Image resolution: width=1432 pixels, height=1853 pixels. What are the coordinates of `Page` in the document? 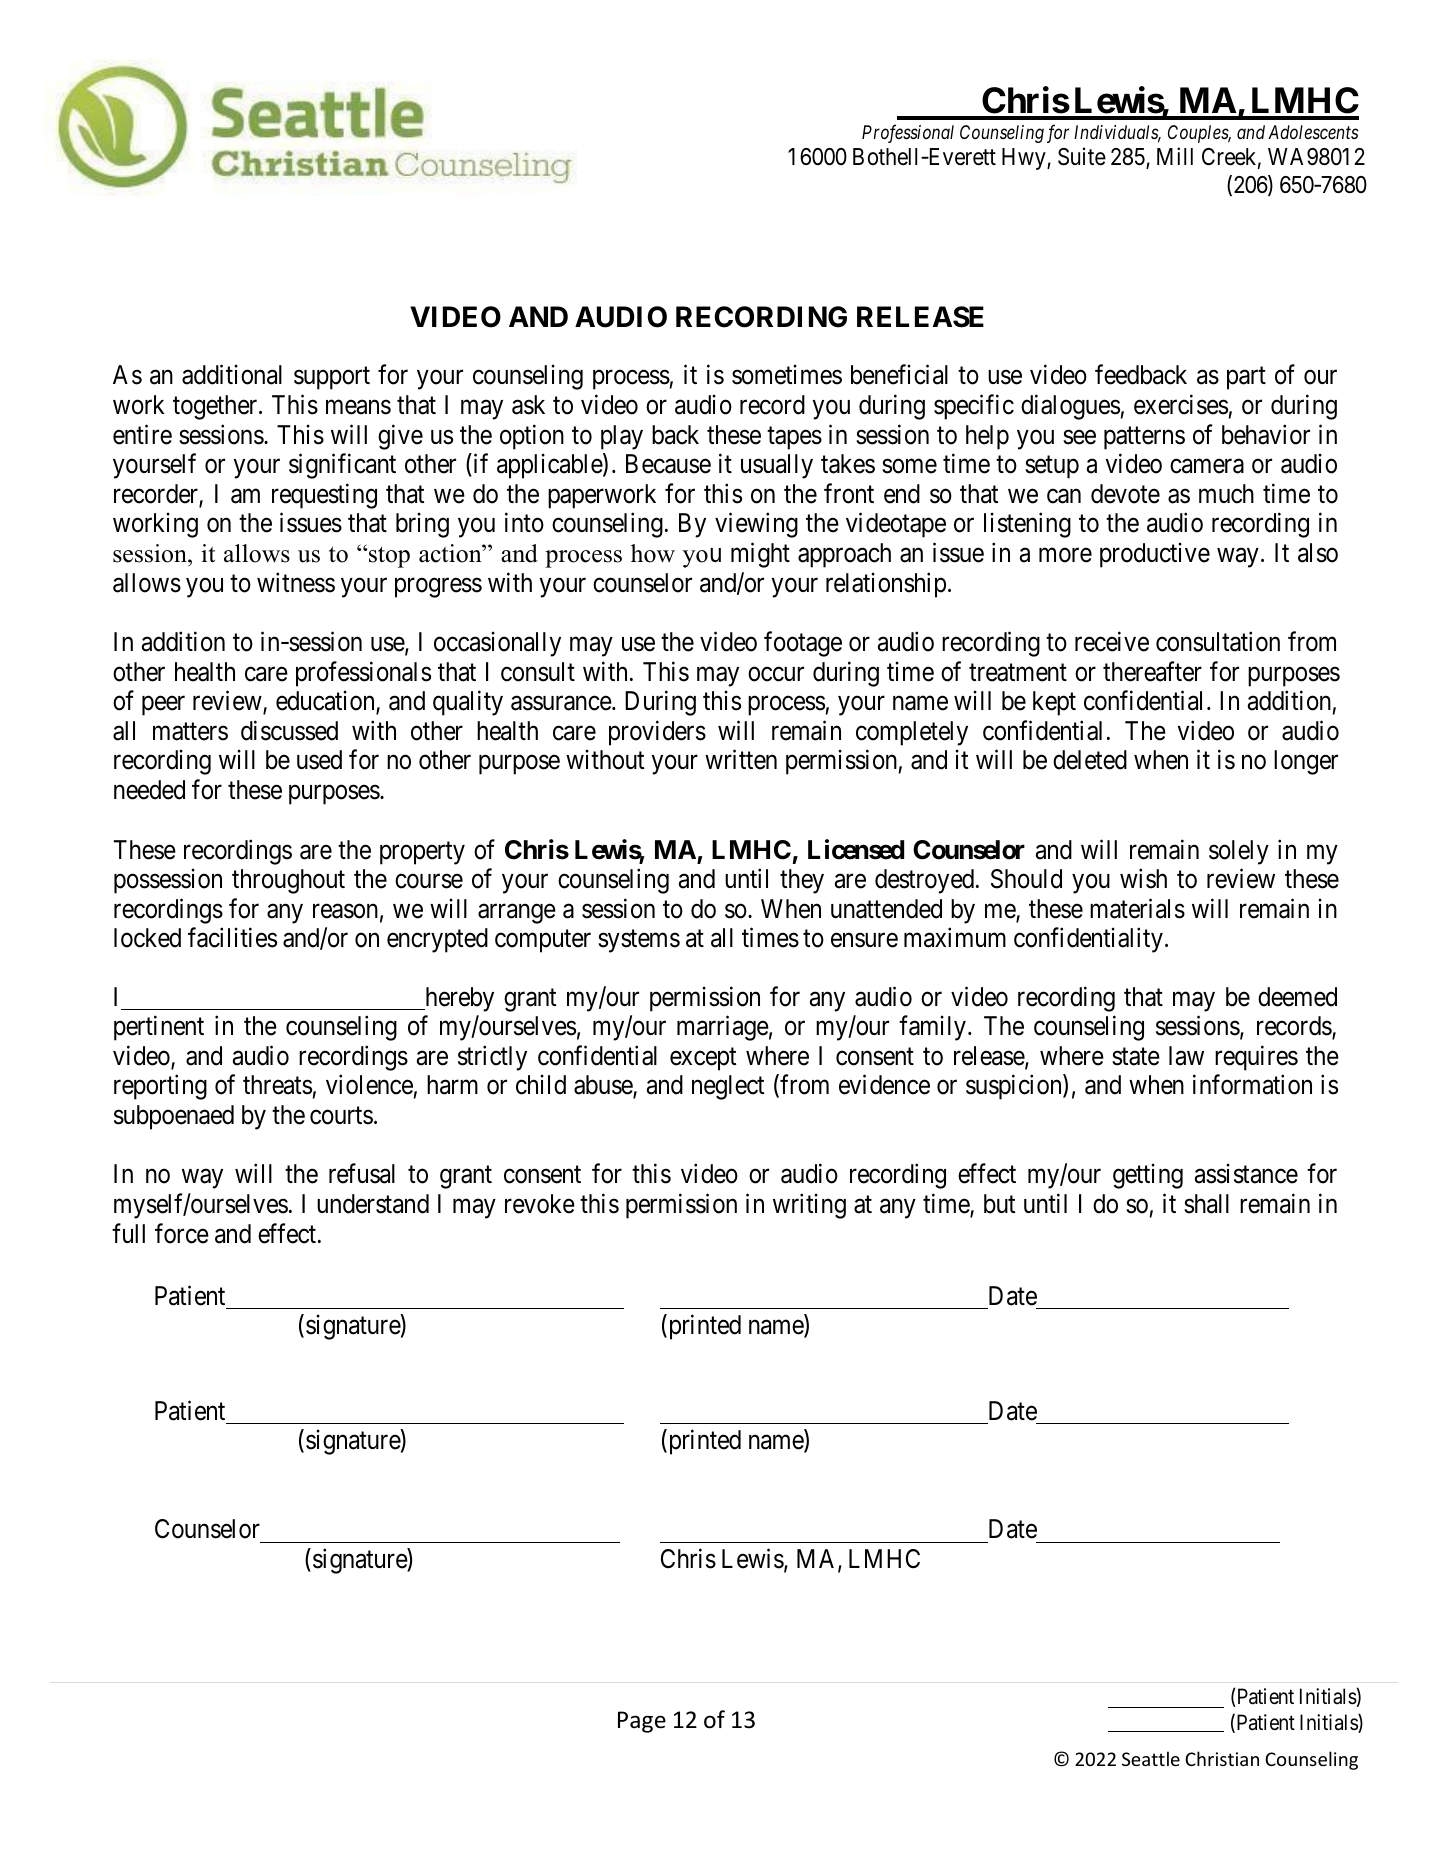 It's located at (642, 1722).
